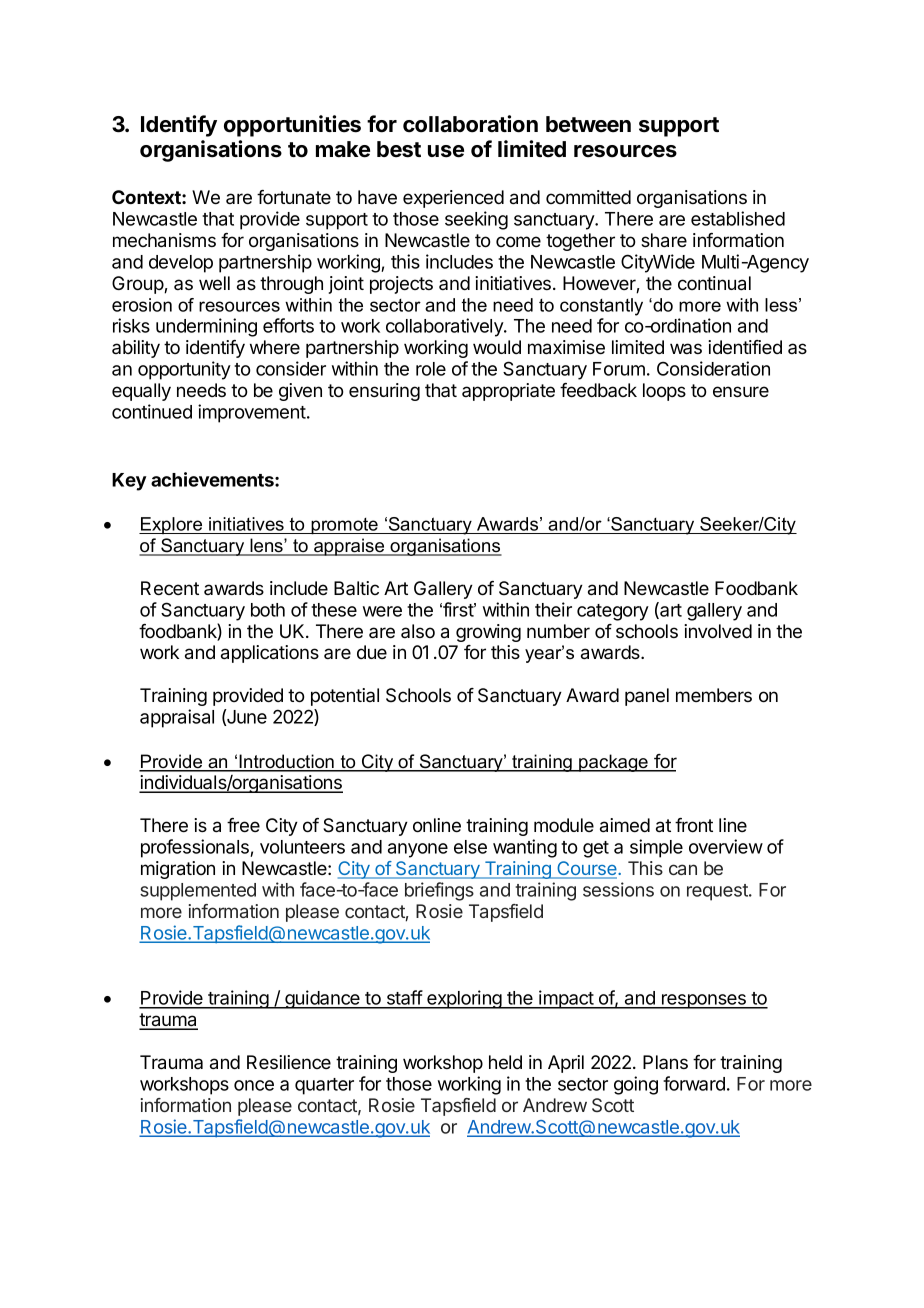  What do you see at coordinates (184, 370) in the screenshot?
I see `opportunity` at bounding box center [184, 370].
